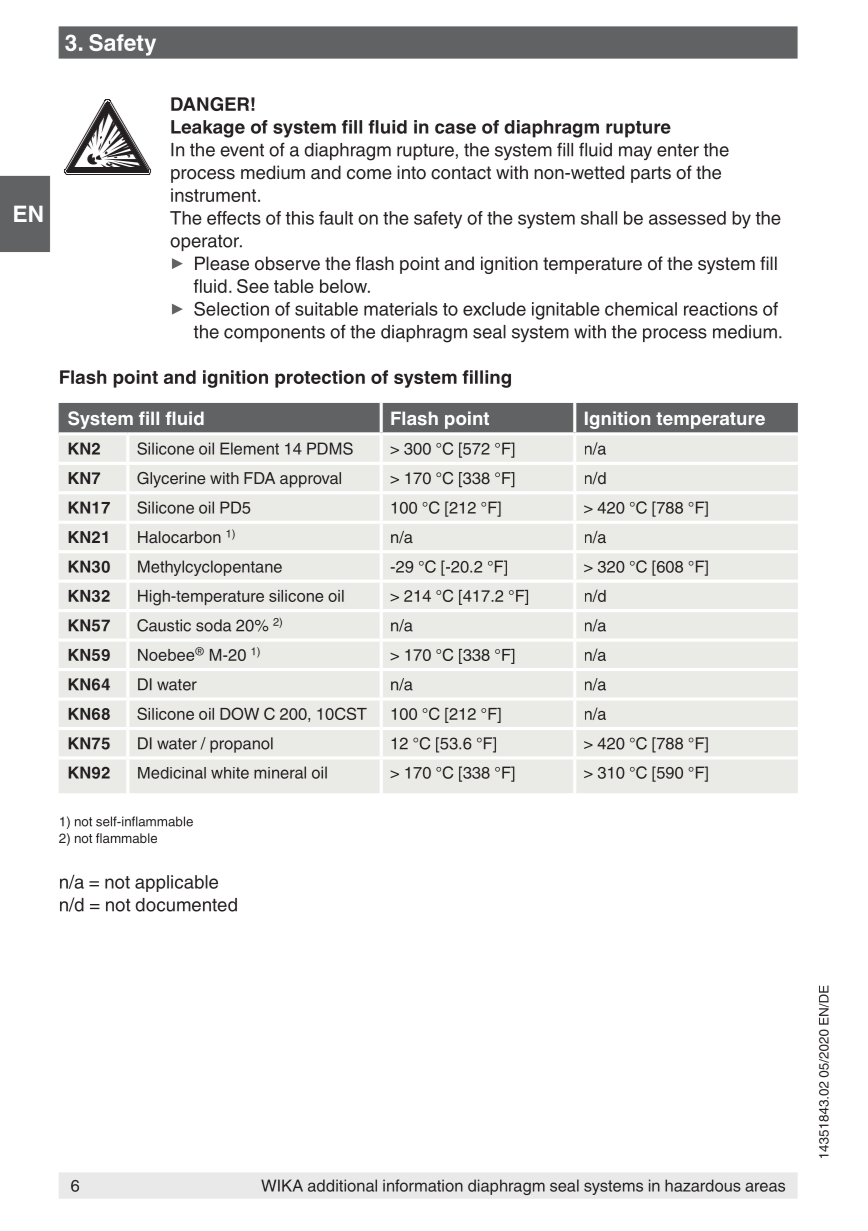 The height and width of the document is (1231, 868). Describe the element at coordinates (461, 173) in the document. I see `contact` at that location.
